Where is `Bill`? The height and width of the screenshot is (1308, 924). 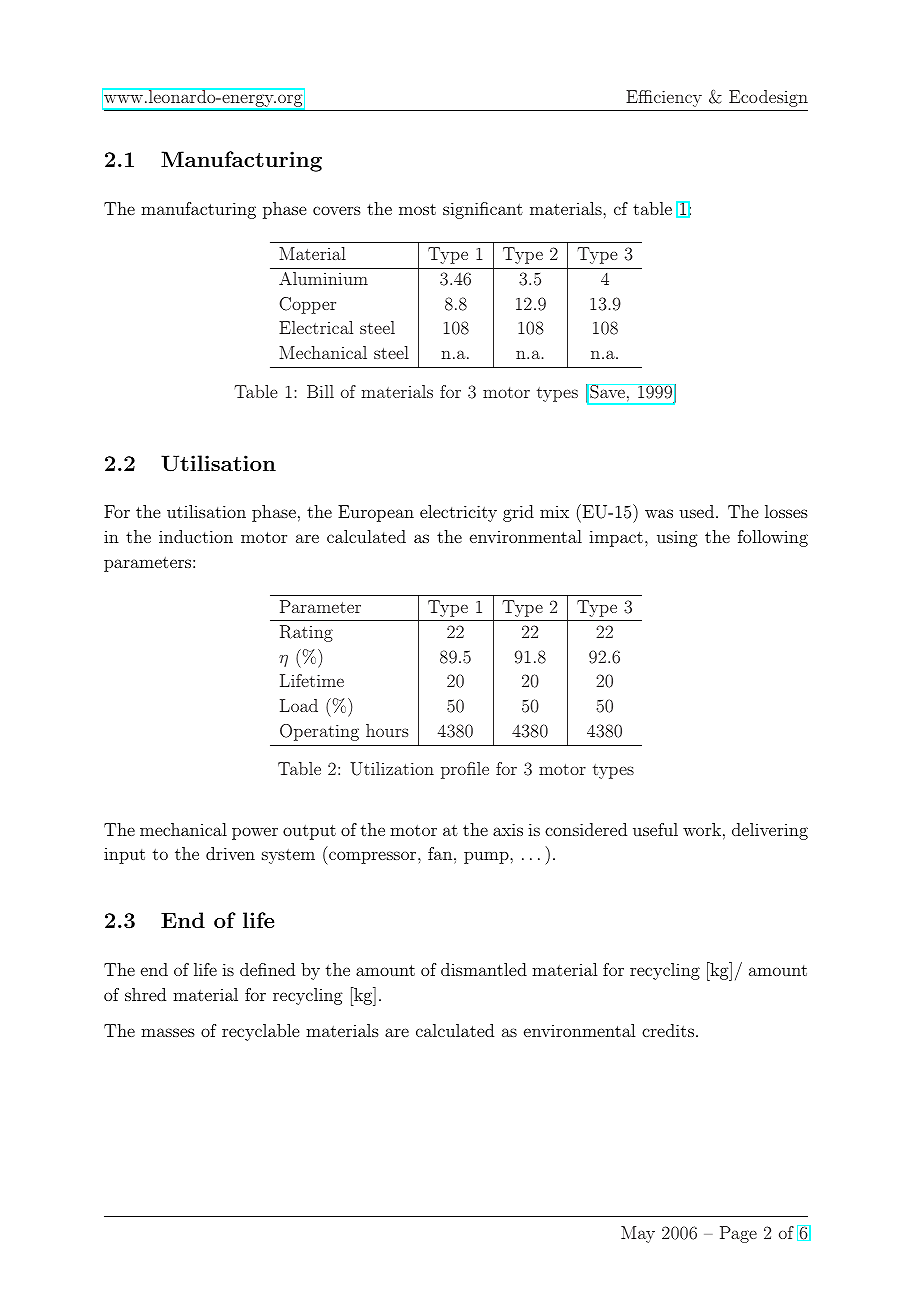
Bill is located at coordinates (320, 391).
